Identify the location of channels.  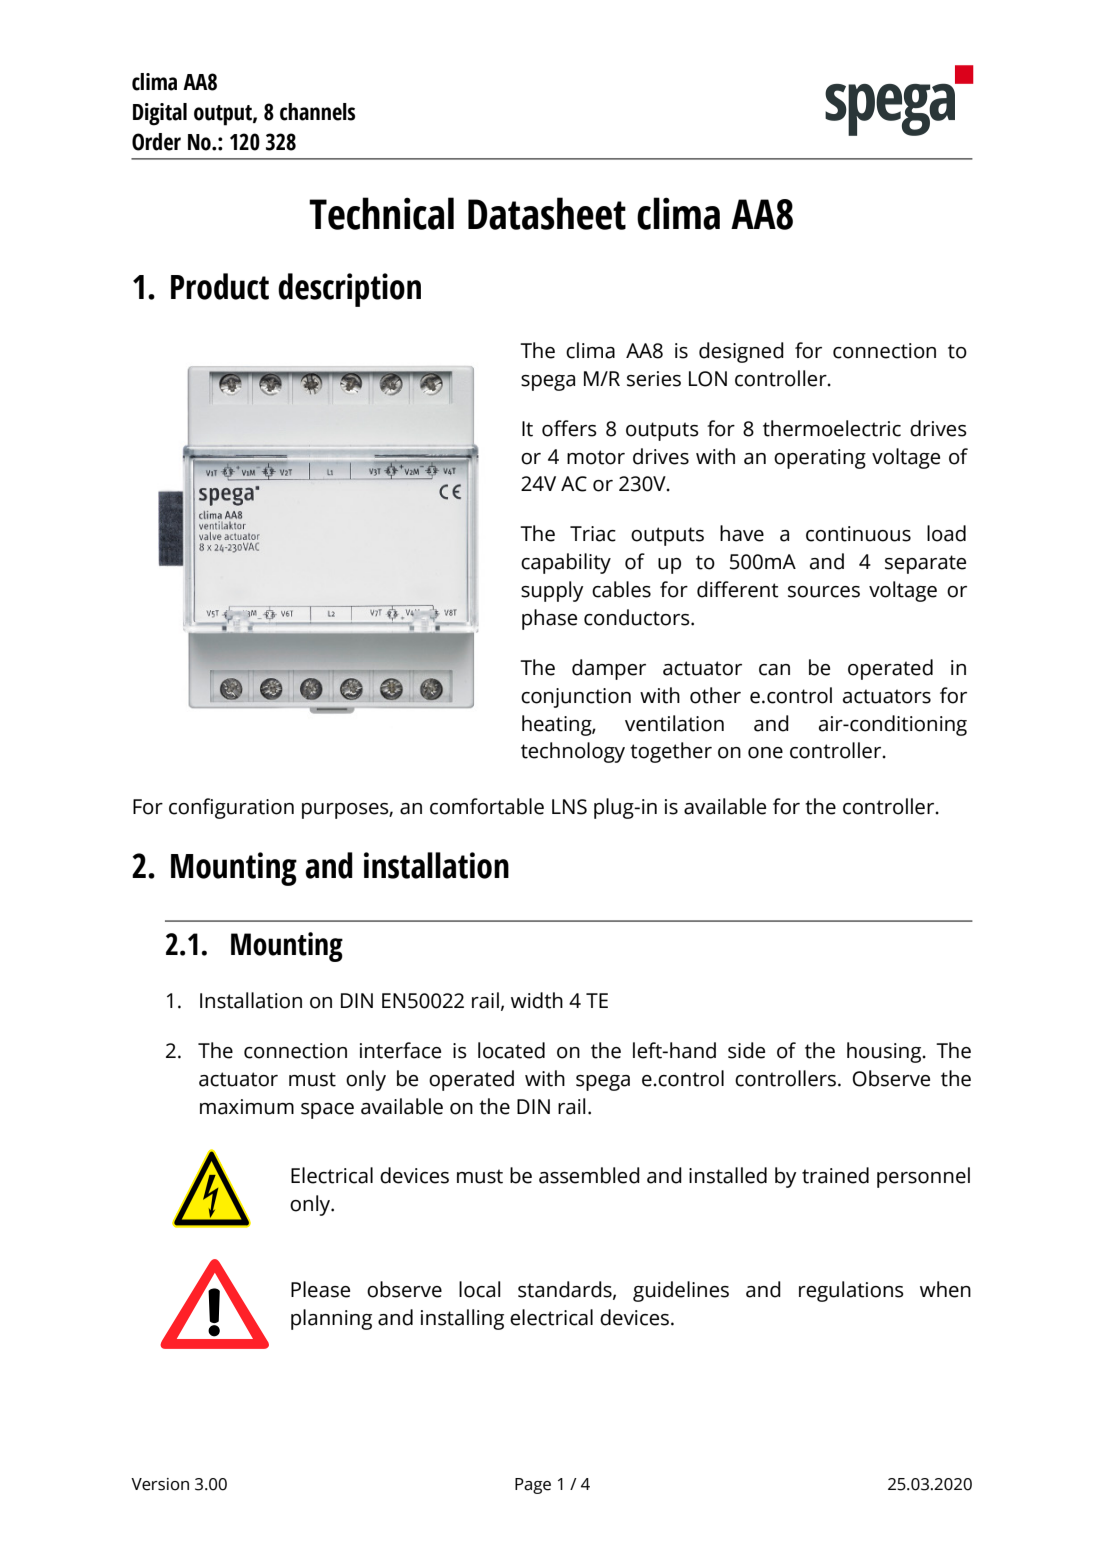
(317, 112).
